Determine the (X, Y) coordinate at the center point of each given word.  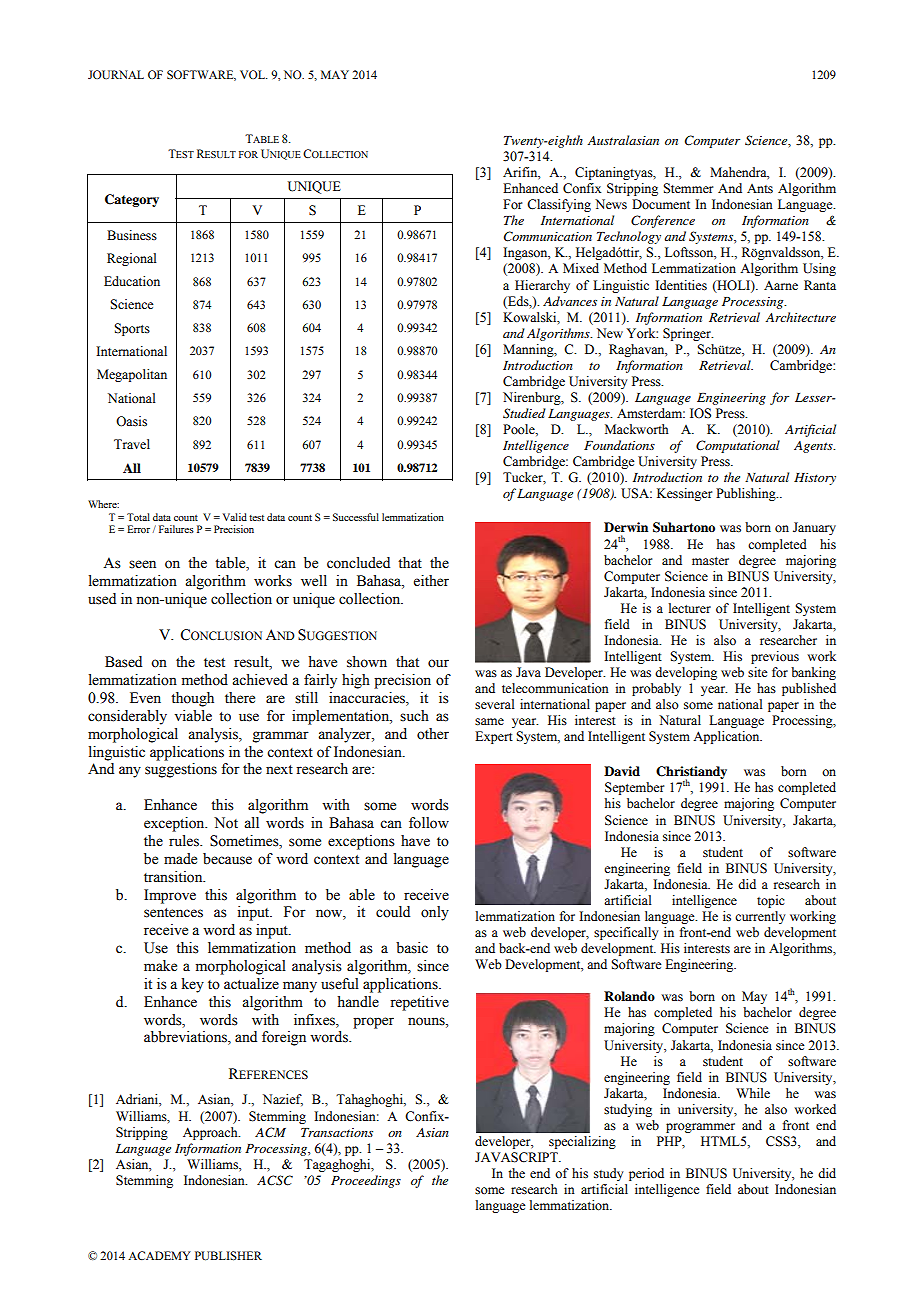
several (494, 704)
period (646, 1174)
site (758, 672)
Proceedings (366, 1181)
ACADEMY (159, 1255)
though (192, 699)
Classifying (559, 205)
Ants (760, 189)
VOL (253, 74)
